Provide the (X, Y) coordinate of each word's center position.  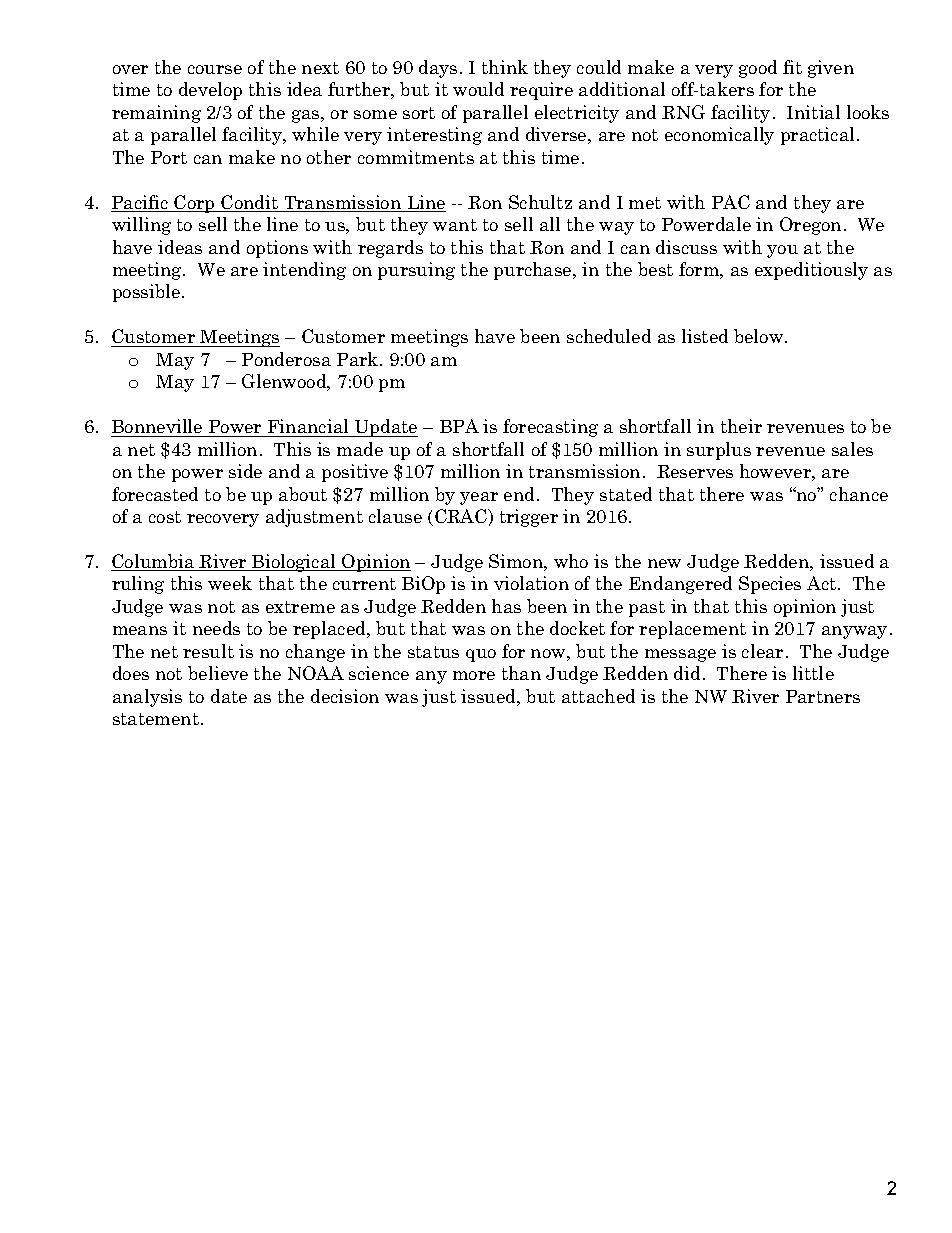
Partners (823, 696)
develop (210, 91)
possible (148, 293)
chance (859, 494)
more (474, 675)
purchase (534, 271)
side (245, 471)
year (479, 498)
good (758, 69)
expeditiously (811, 271)
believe (218, 673)
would (478, 89)
